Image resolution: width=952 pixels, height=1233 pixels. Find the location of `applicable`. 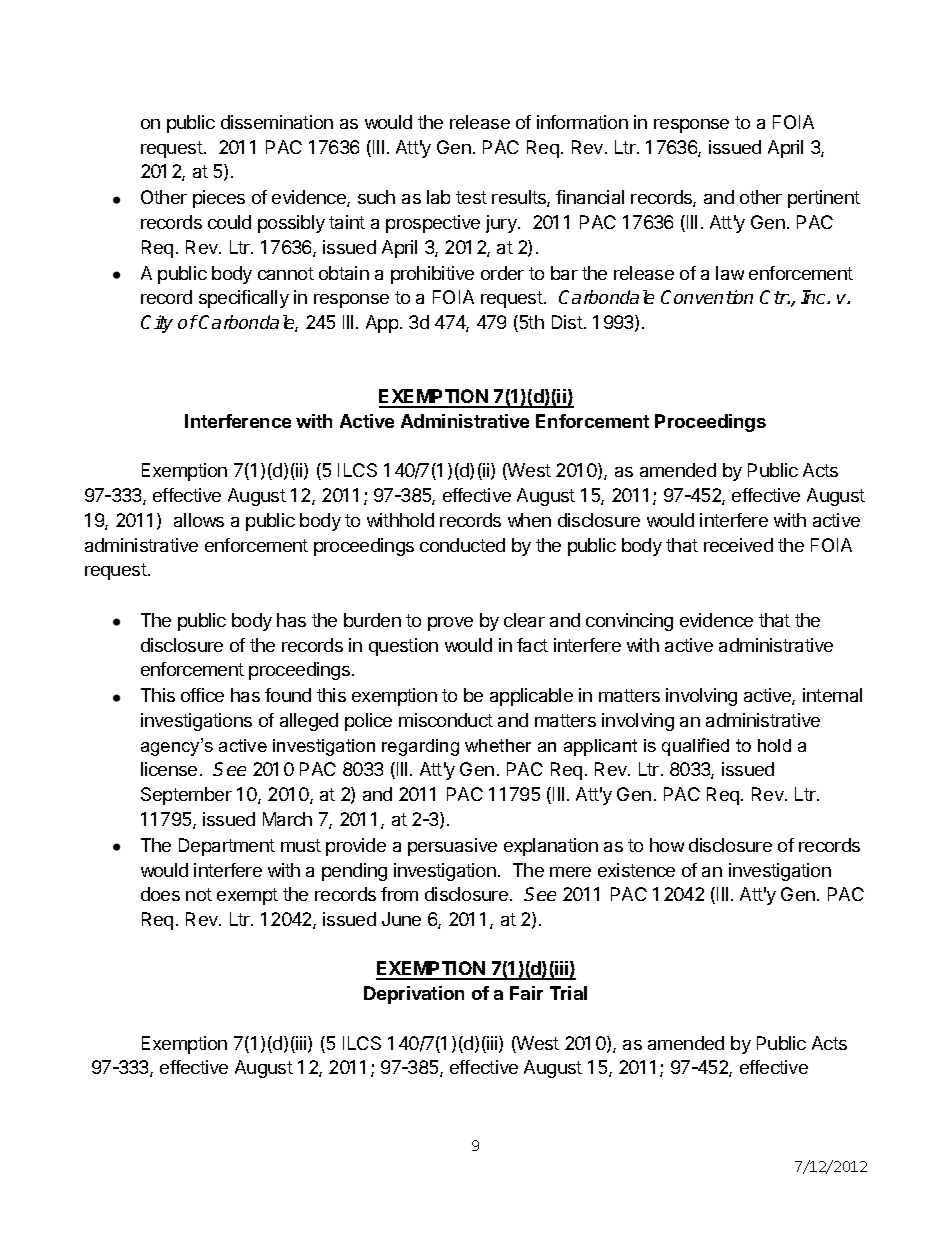

applicable is located at coordinates (531, 697).
